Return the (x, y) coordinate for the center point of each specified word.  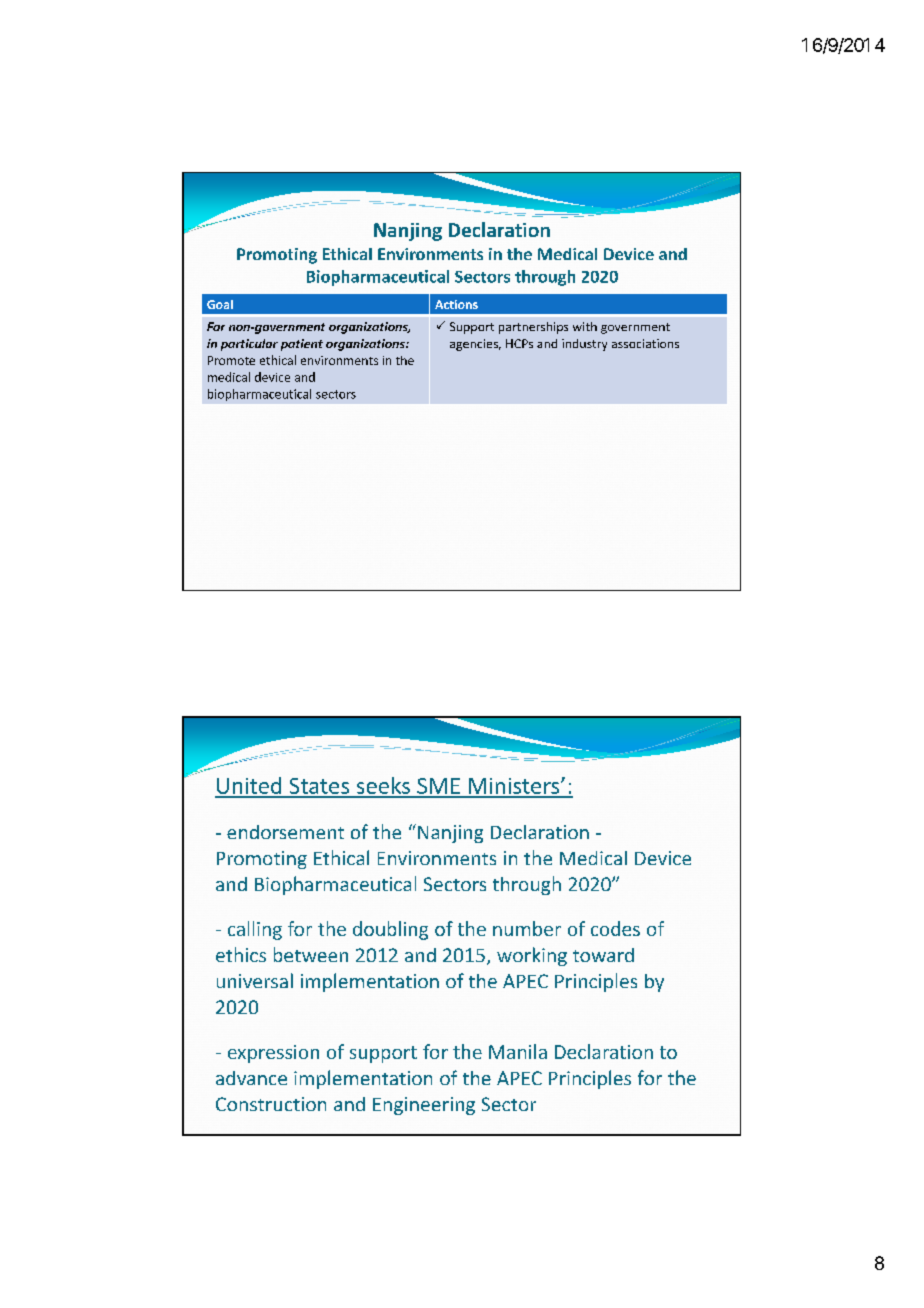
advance (251, 1078)
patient (302, 345)
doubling (390, 930)
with (585, 326)
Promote (231, 360)
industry (584, 345)
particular (249, 345)
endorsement (285, 832)
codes (615, 928)
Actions (456, 304)
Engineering (424, 1106)
